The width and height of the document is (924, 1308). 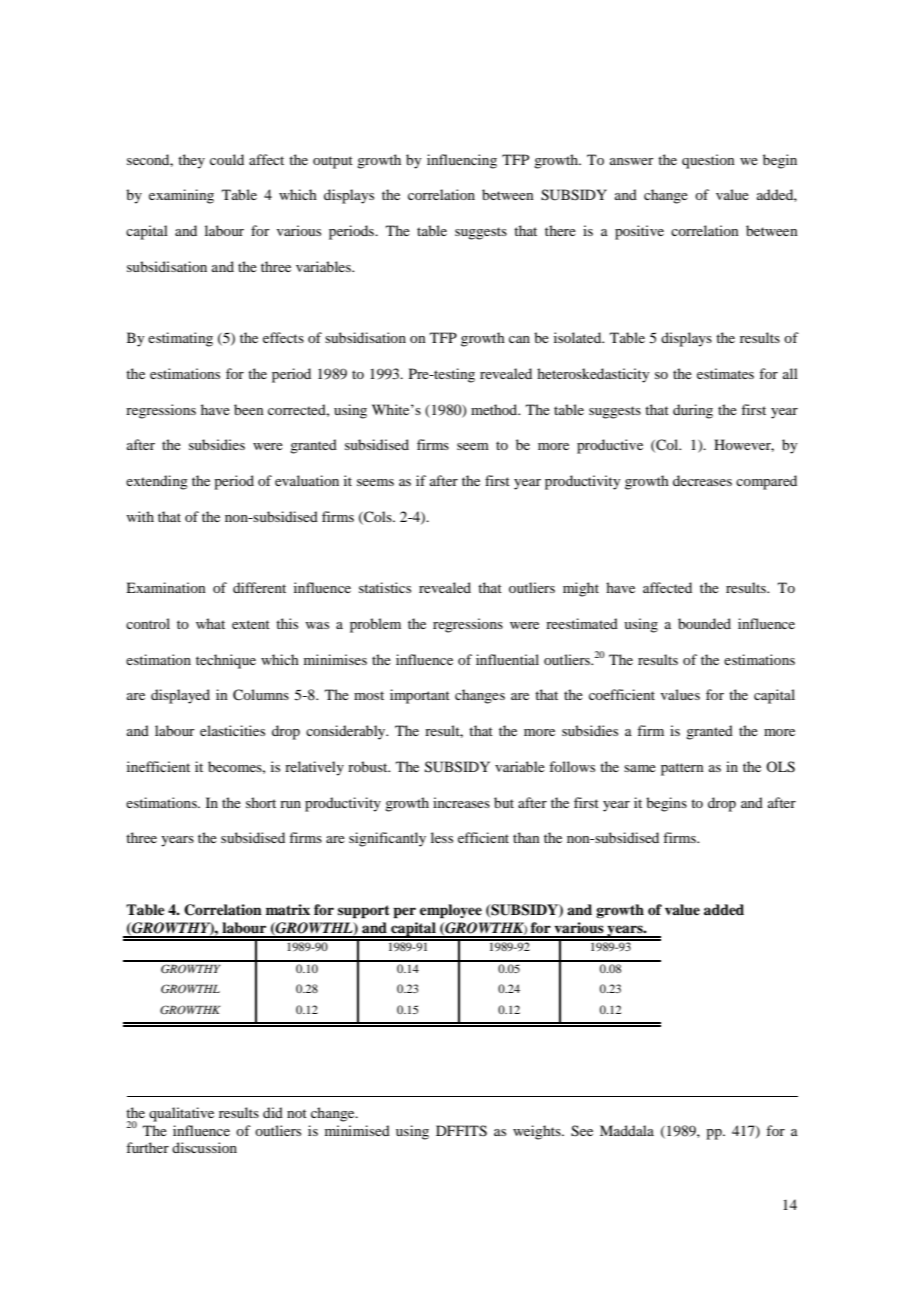 What do you see at coordinates (357, 1130) in the document?
I see `minimised` at bounding box center [357, 1130].
